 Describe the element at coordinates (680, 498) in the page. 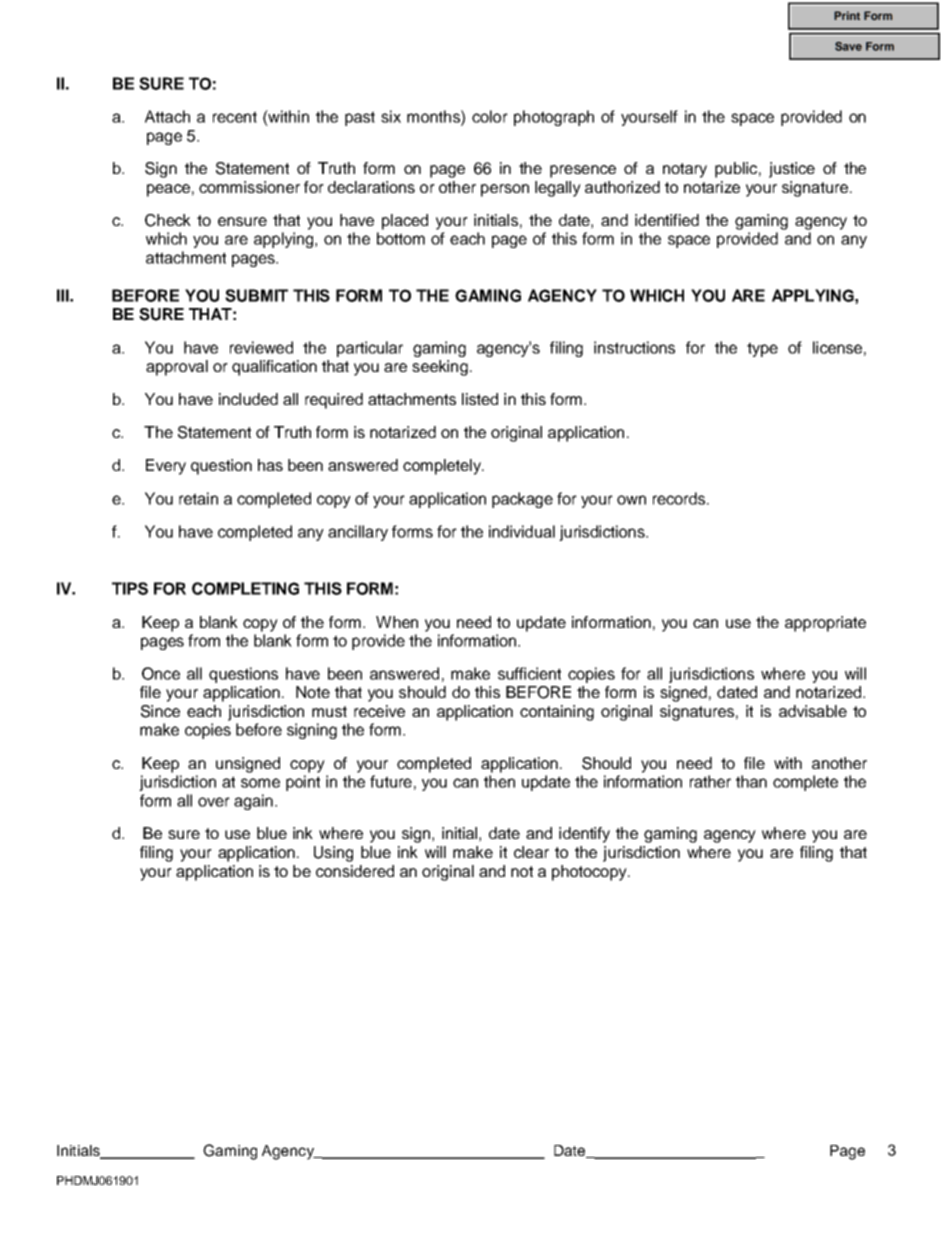

I see `records` at that location.
